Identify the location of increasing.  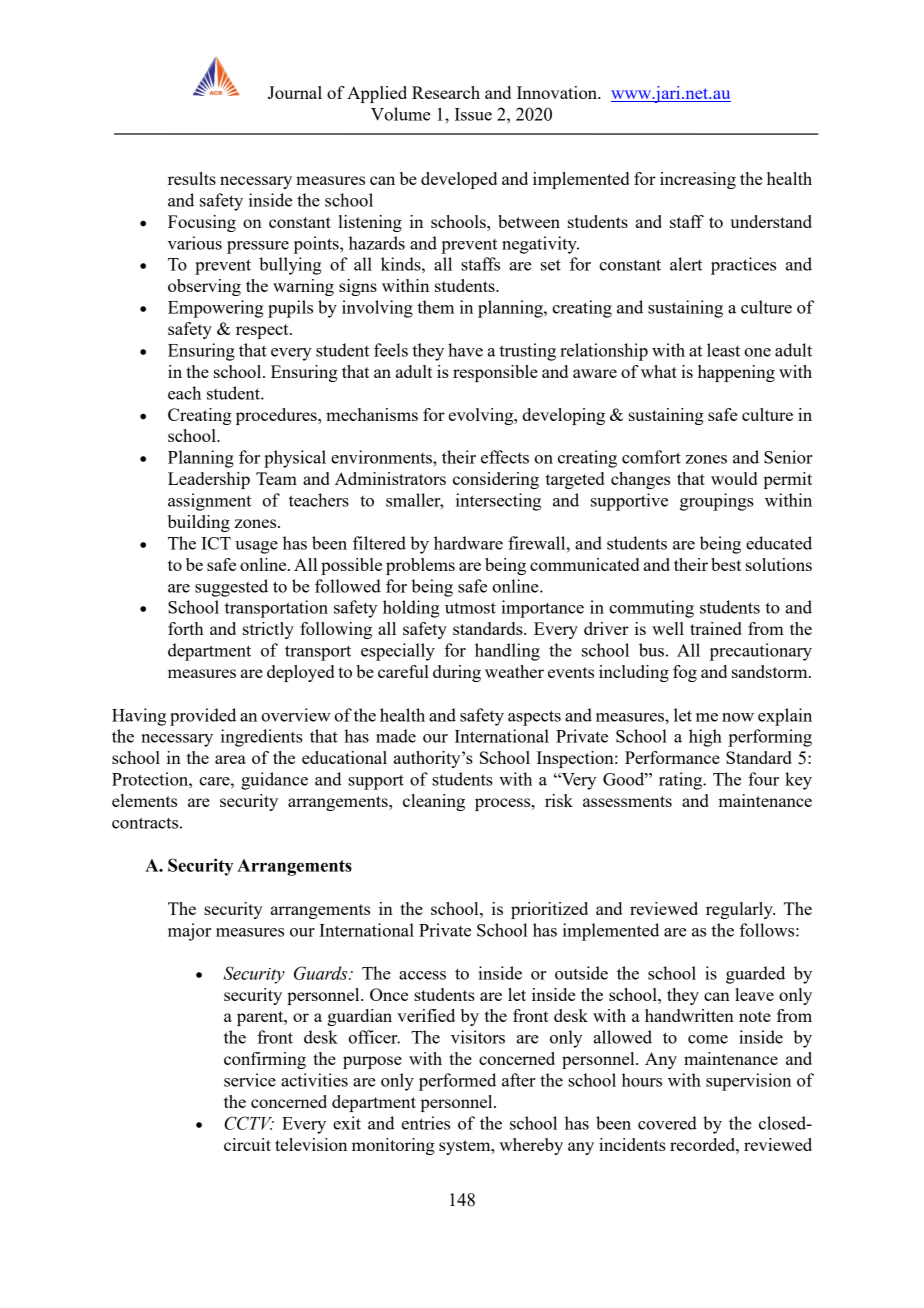
(698, 180).
